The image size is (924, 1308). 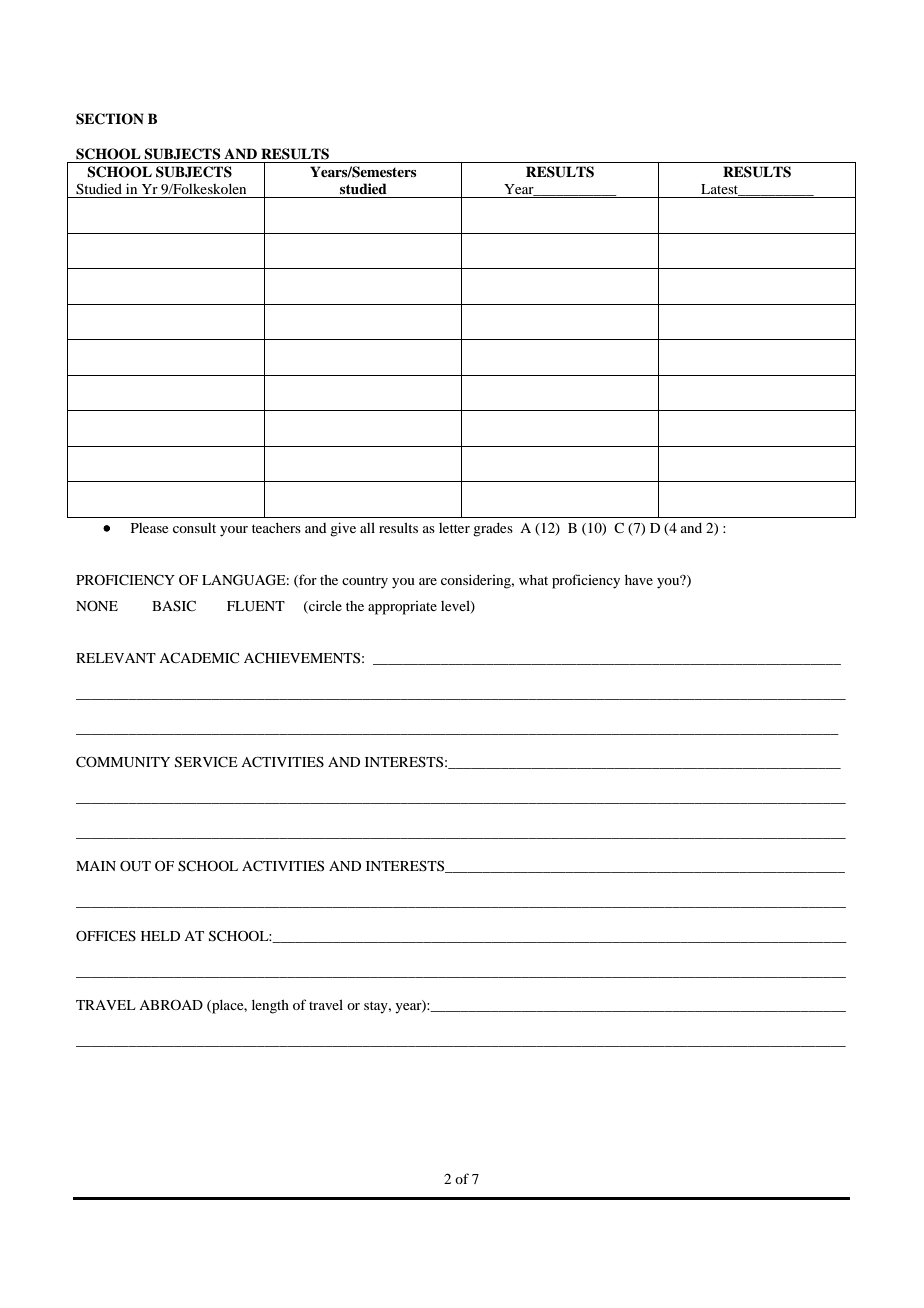 What do you see at coordinates (454, 528) in the screenshot?
I see `letter` at bounding box center [454, 528].
